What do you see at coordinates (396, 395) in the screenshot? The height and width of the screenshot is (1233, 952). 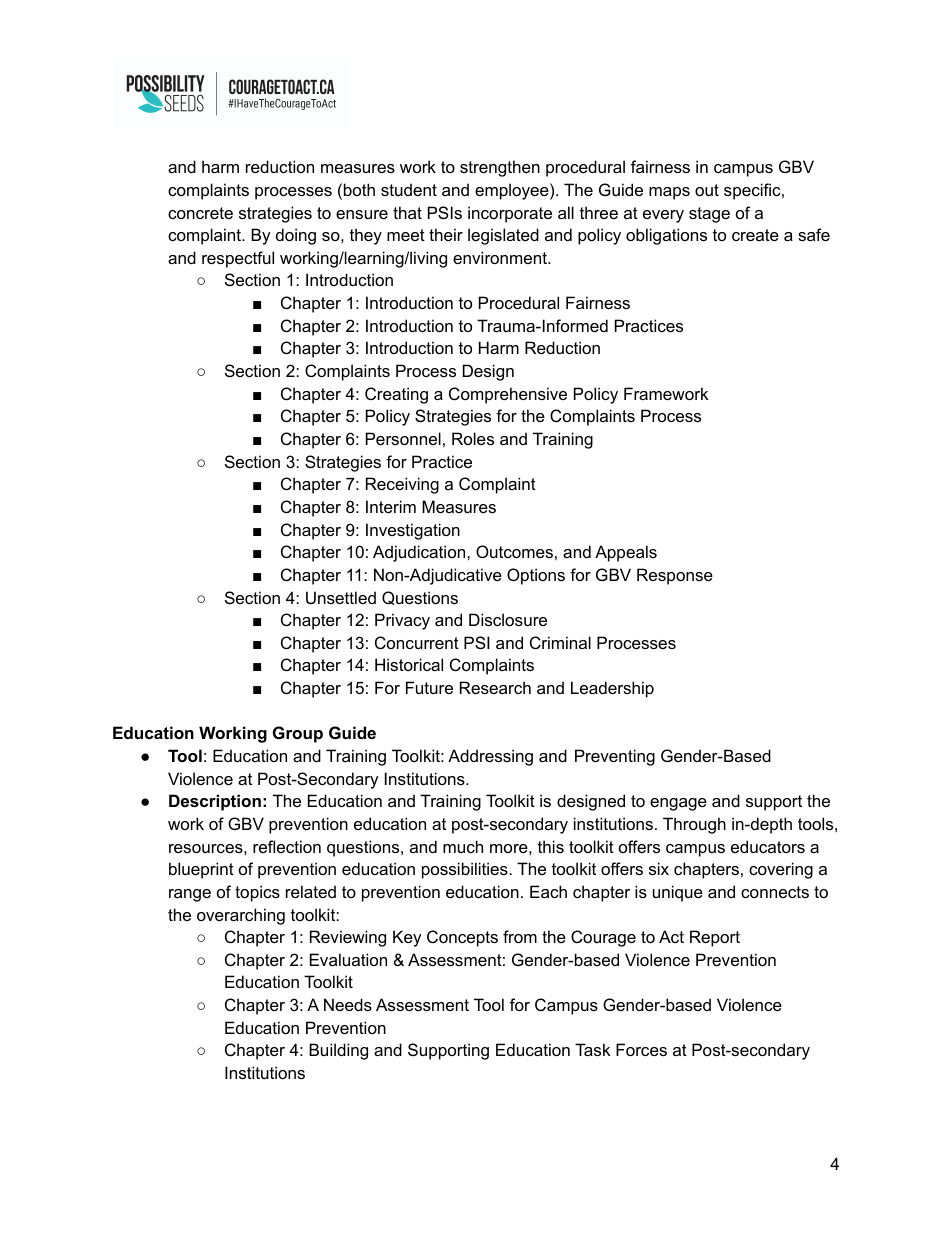 I see `Creating` at bounding box center [396, 395].
